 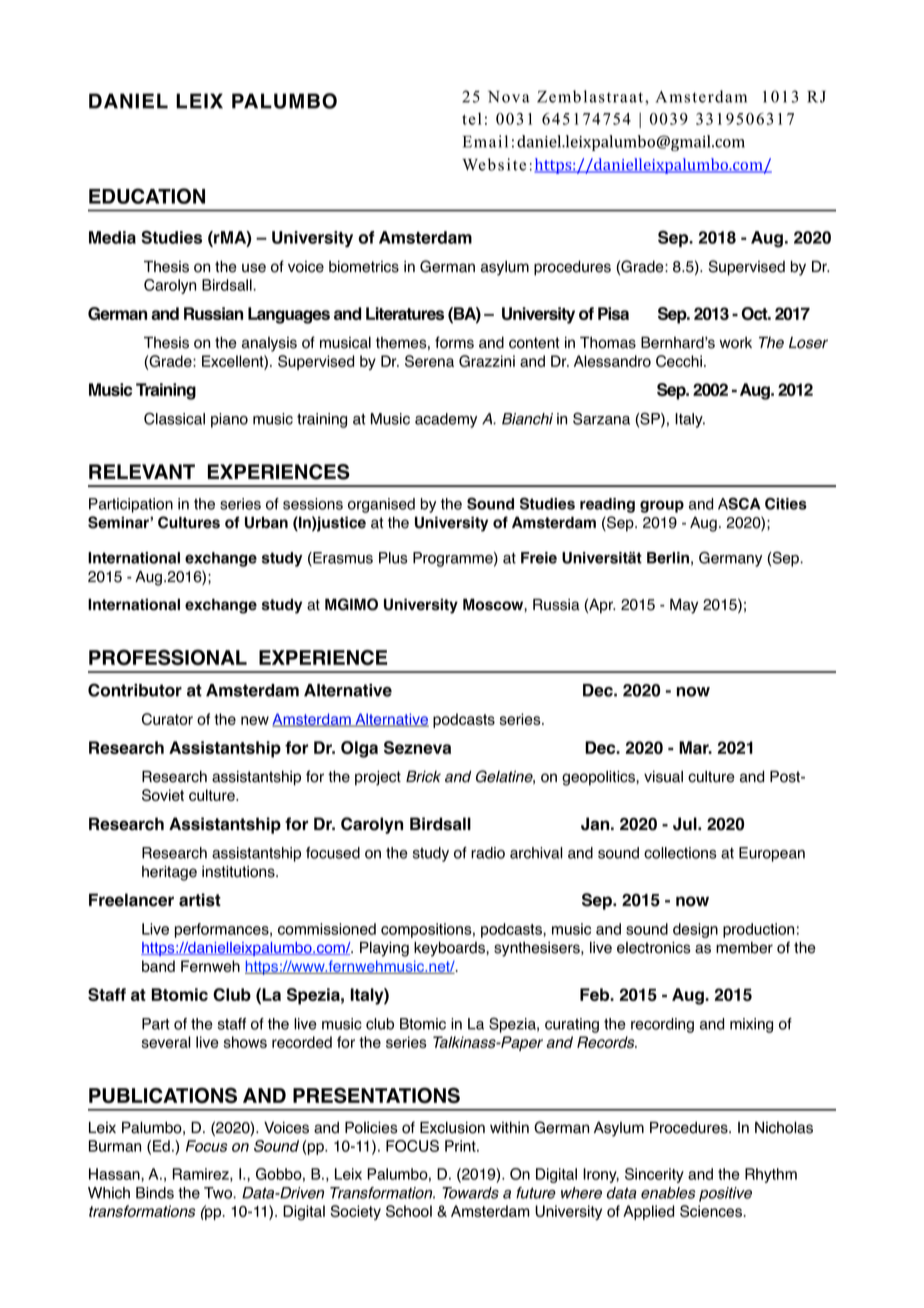 What do you see at coordinates (142, 471) in the page?
I see `RELEVANT` at bounding box center [142, 471].
